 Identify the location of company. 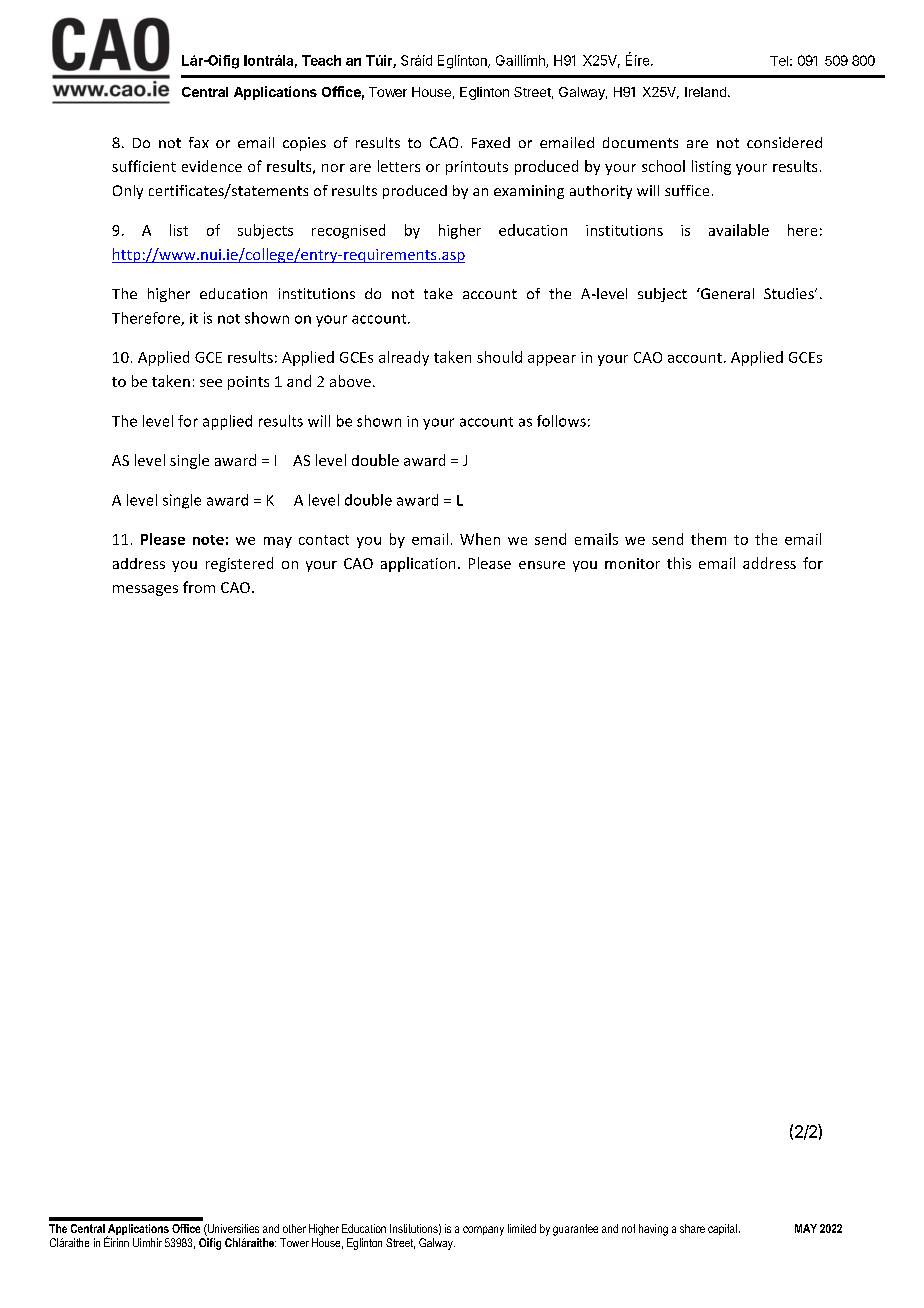
(483, 1231).
